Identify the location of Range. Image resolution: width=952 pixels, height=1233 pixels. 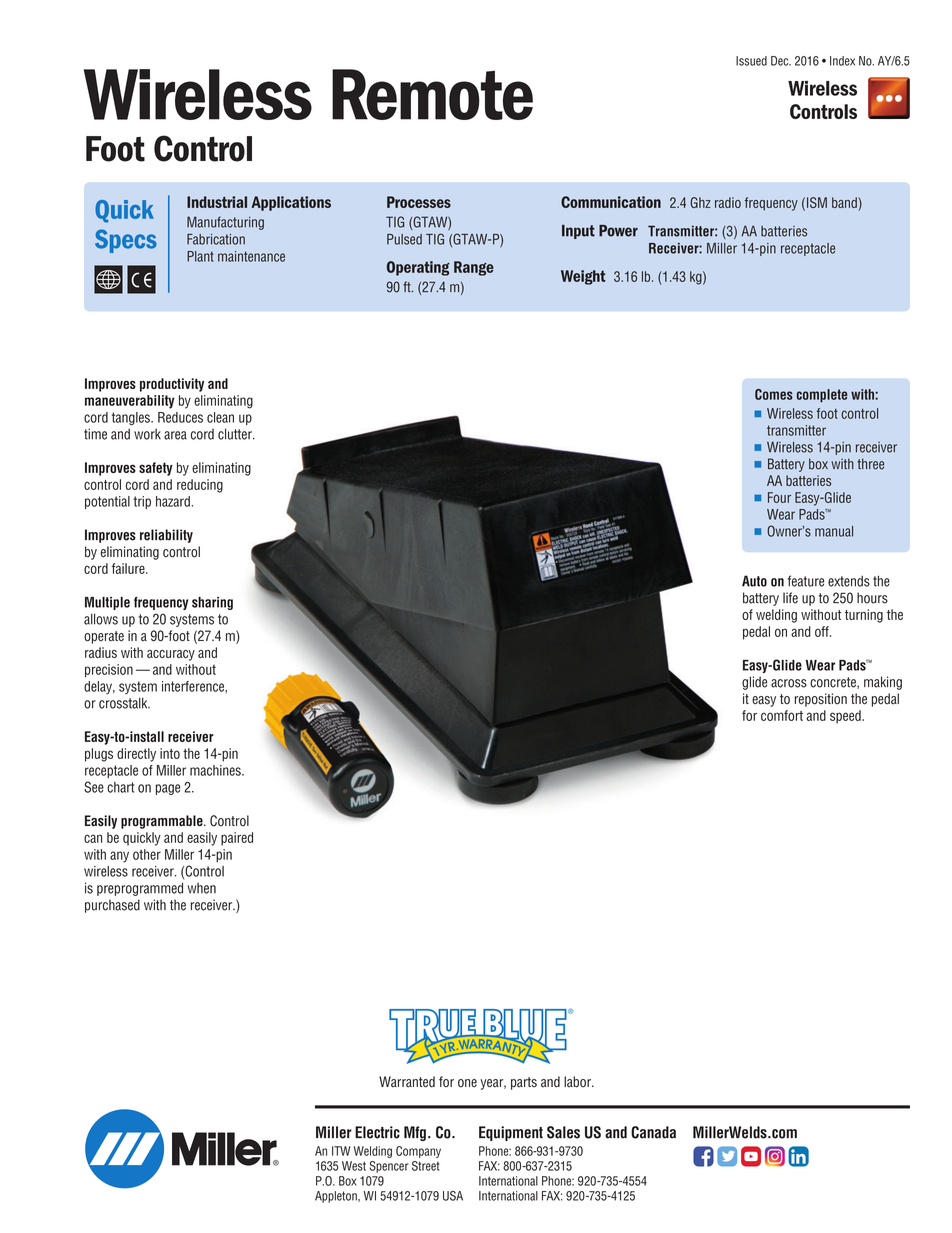
(474, 268).
